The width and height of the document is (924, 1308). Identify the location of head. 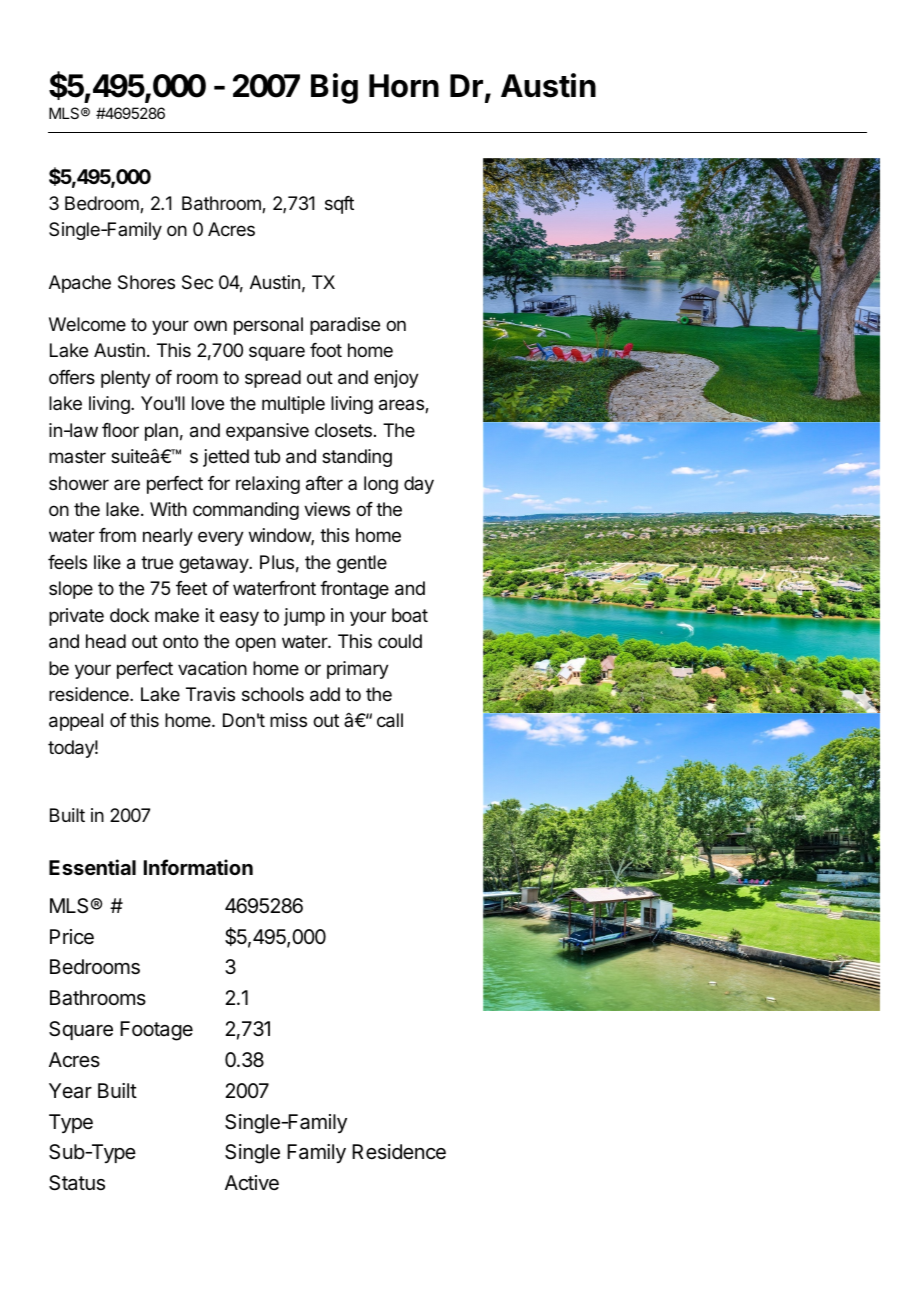
(106, 641).
